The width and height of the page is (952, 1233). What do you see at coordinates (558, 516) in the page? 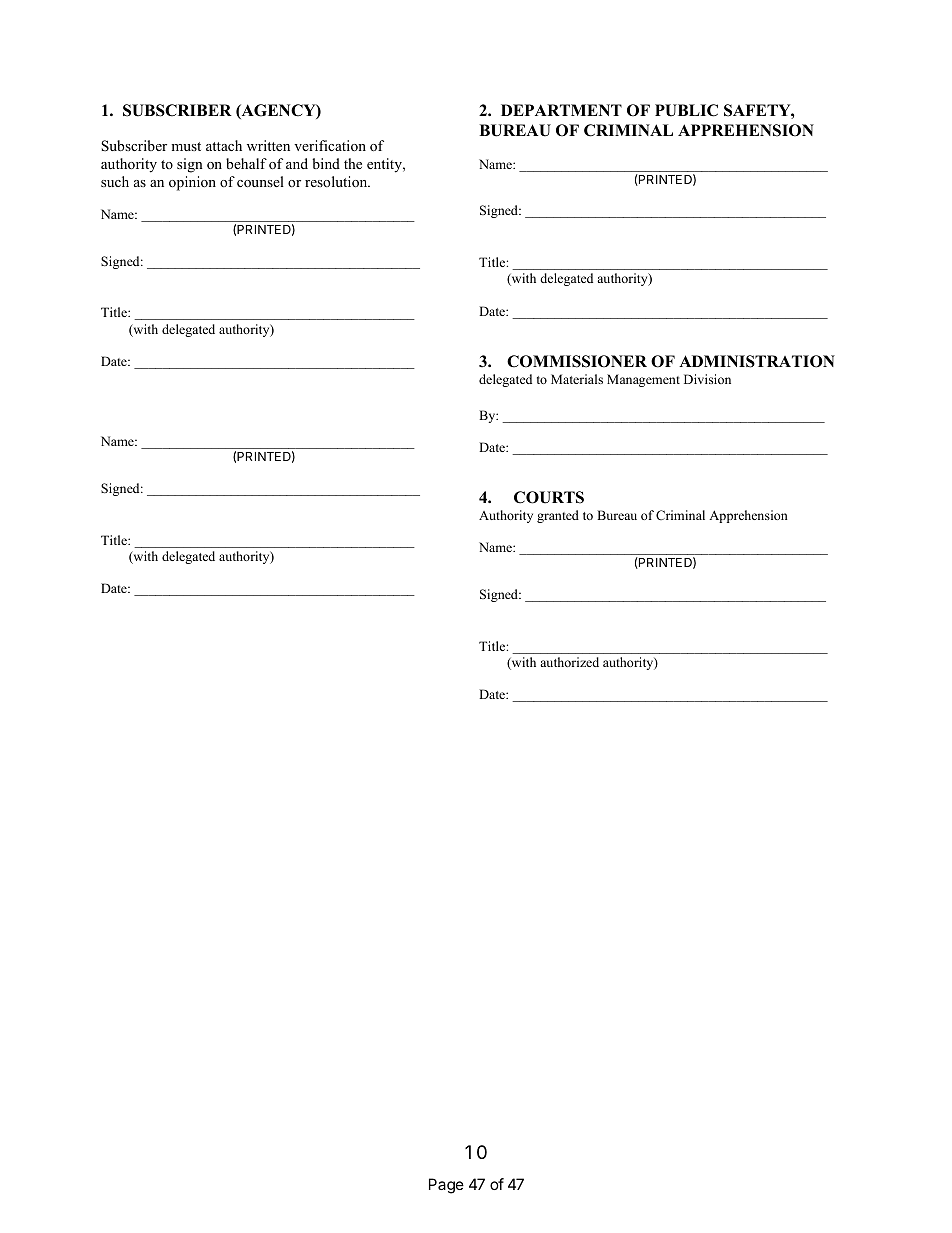
I see `granted` at bounding box center [558, 516].
